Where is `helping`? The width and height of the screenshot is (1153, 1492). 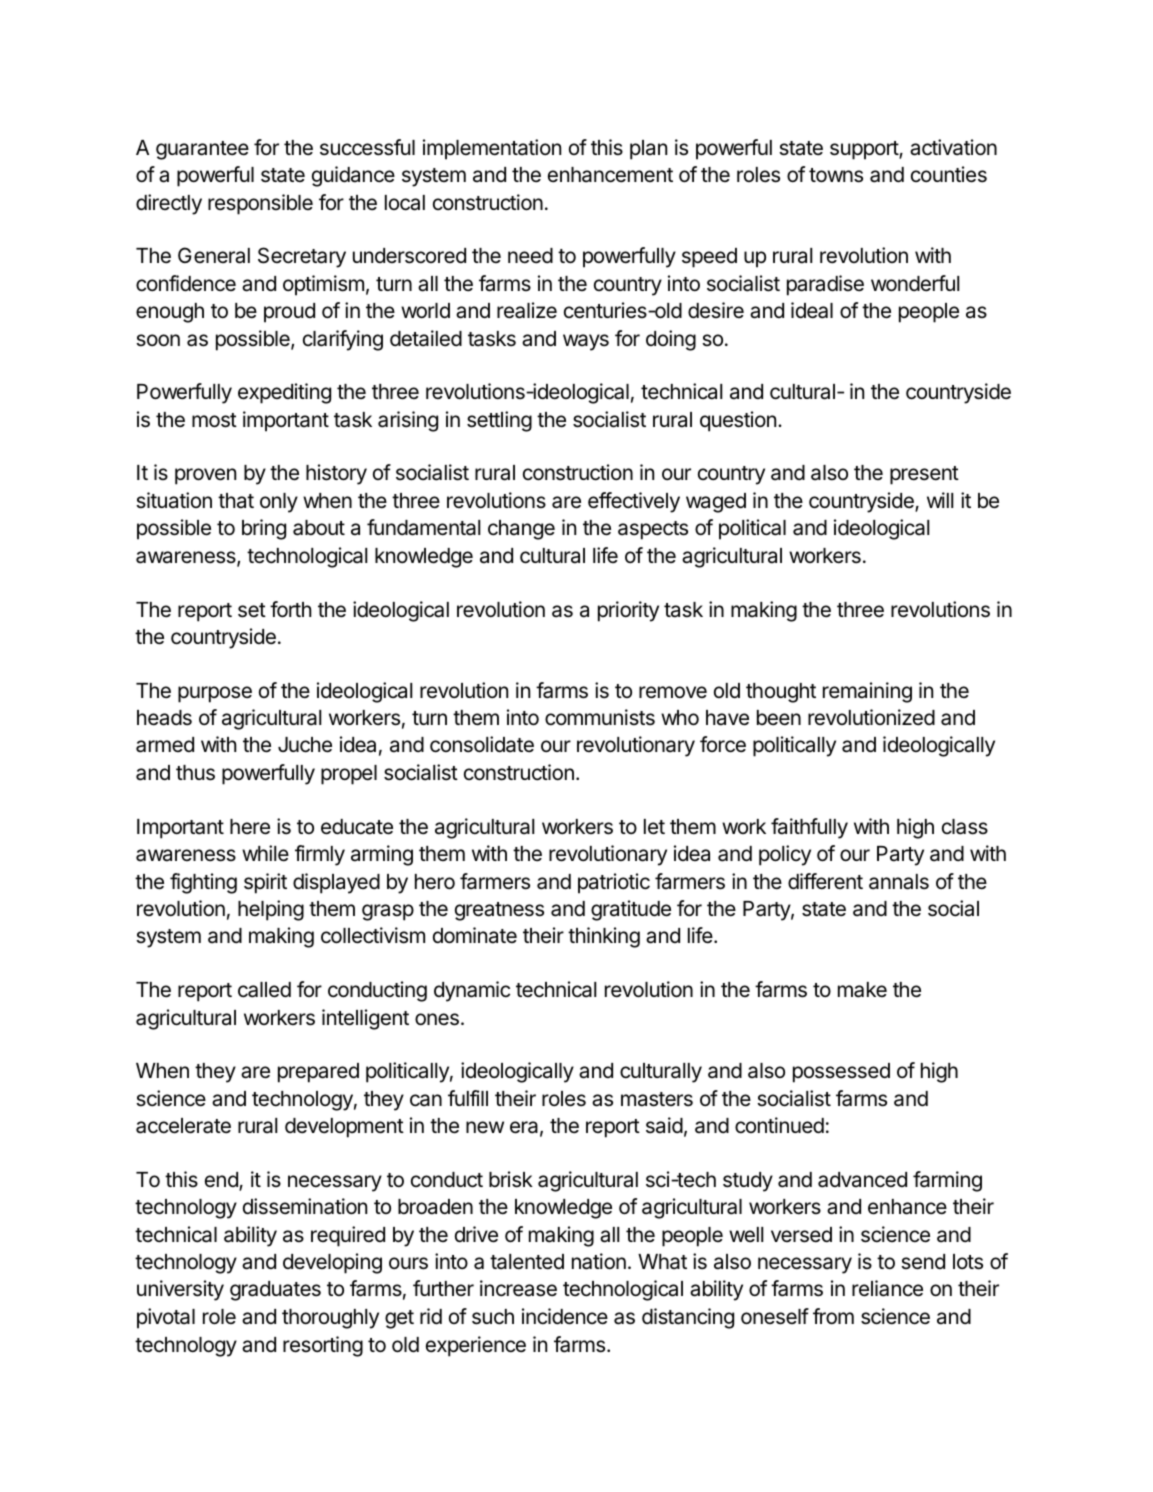 helping is located at coordinates (271, 910).
